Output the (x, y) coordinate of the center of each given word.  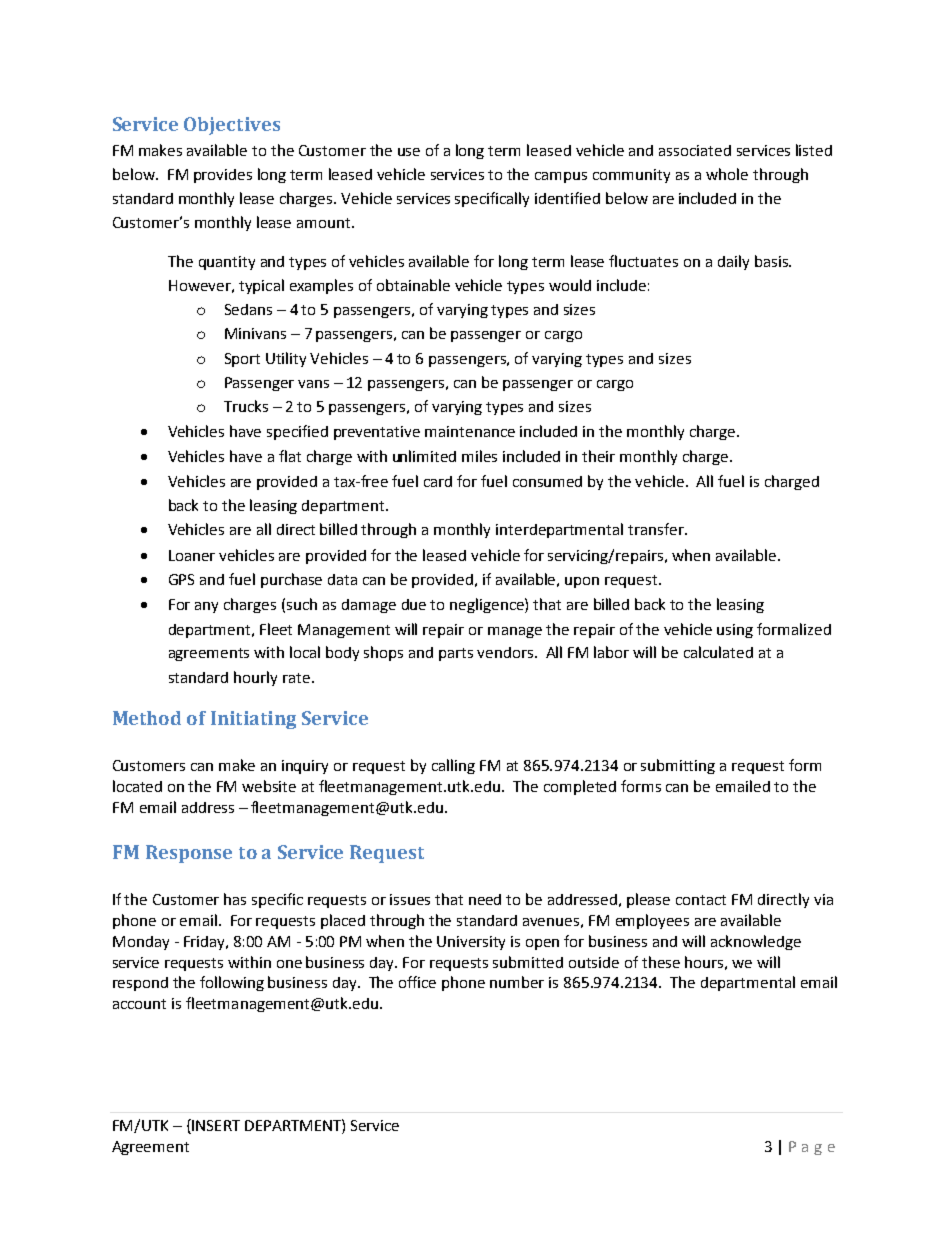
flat (290, 456)
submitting (678, 766)
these (661, 962)
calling (453, 766)
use (409, 152)
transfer (657, 529)
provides (223, 176)
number (517, 982)
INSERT (215, 1125)
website (269, 786)
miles (479, 456)
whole (727, 174)
